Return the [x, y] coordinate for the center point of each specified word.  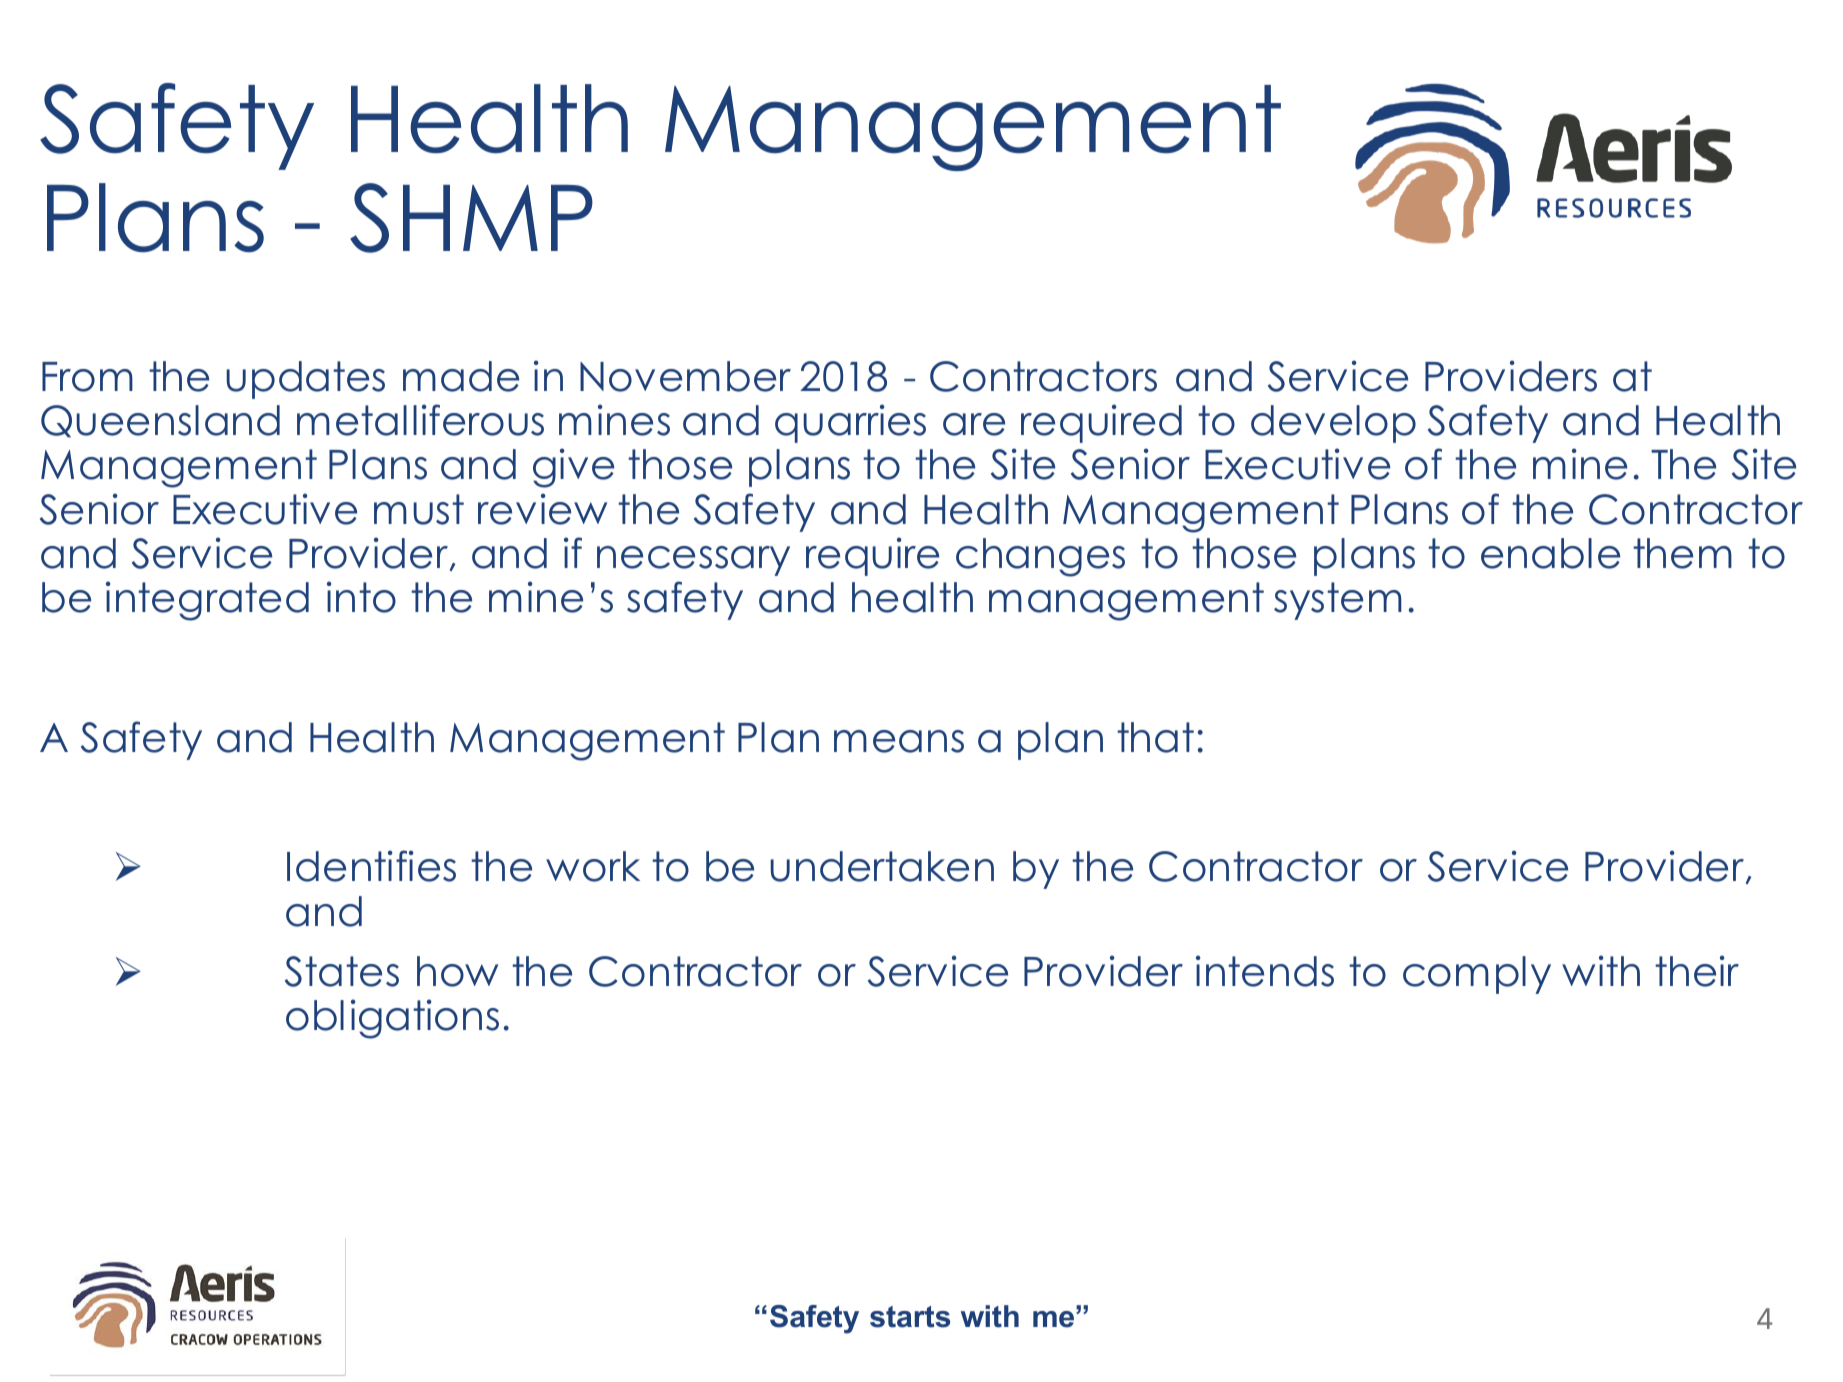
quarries [850, 423]
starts [910, 1317]
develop [1333, 424]
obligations [392, 1019]
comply [1477, 975]
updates [305, 380]
